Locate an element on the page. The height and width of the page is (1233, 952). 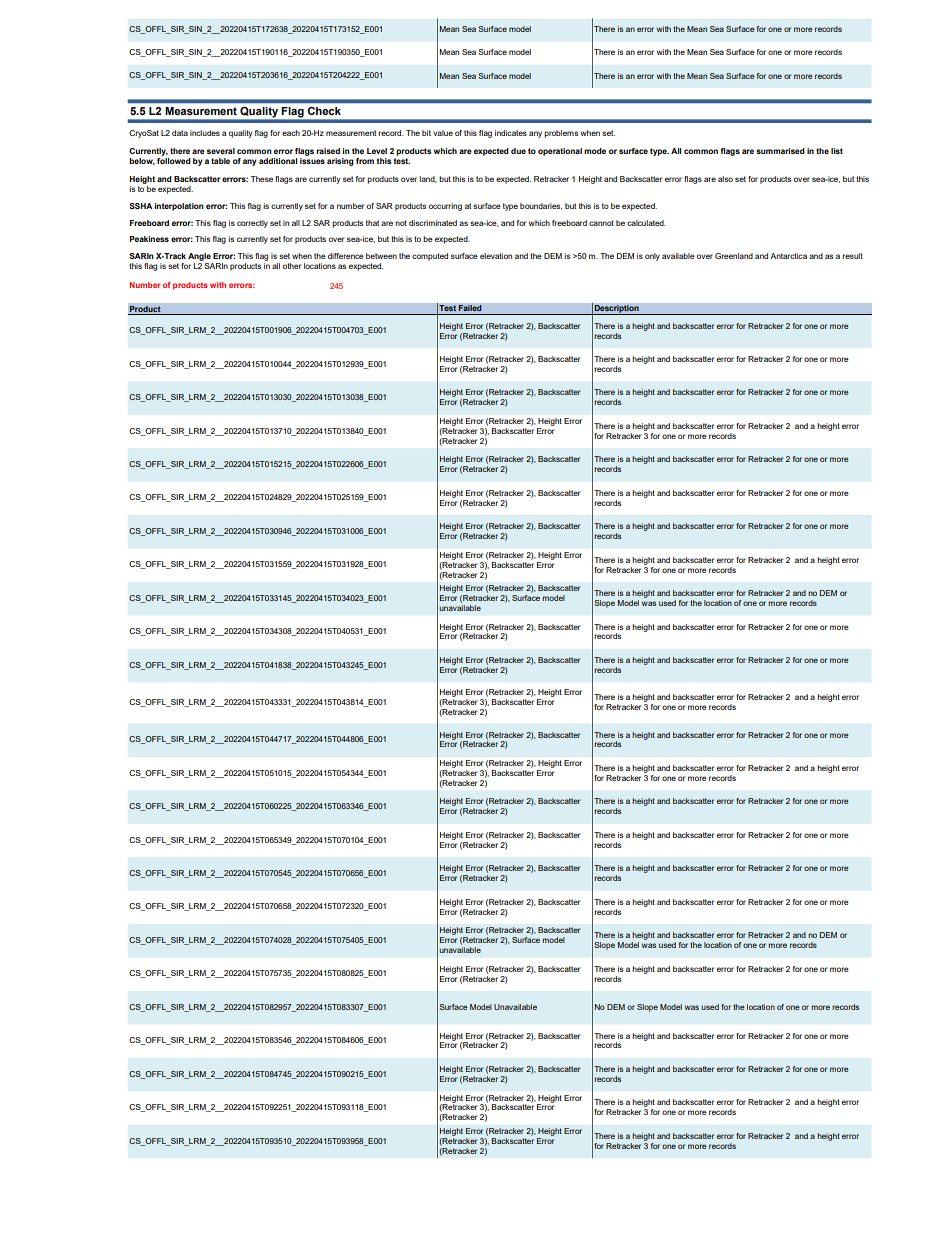
boundaries is located at coordinates (541, 206).
